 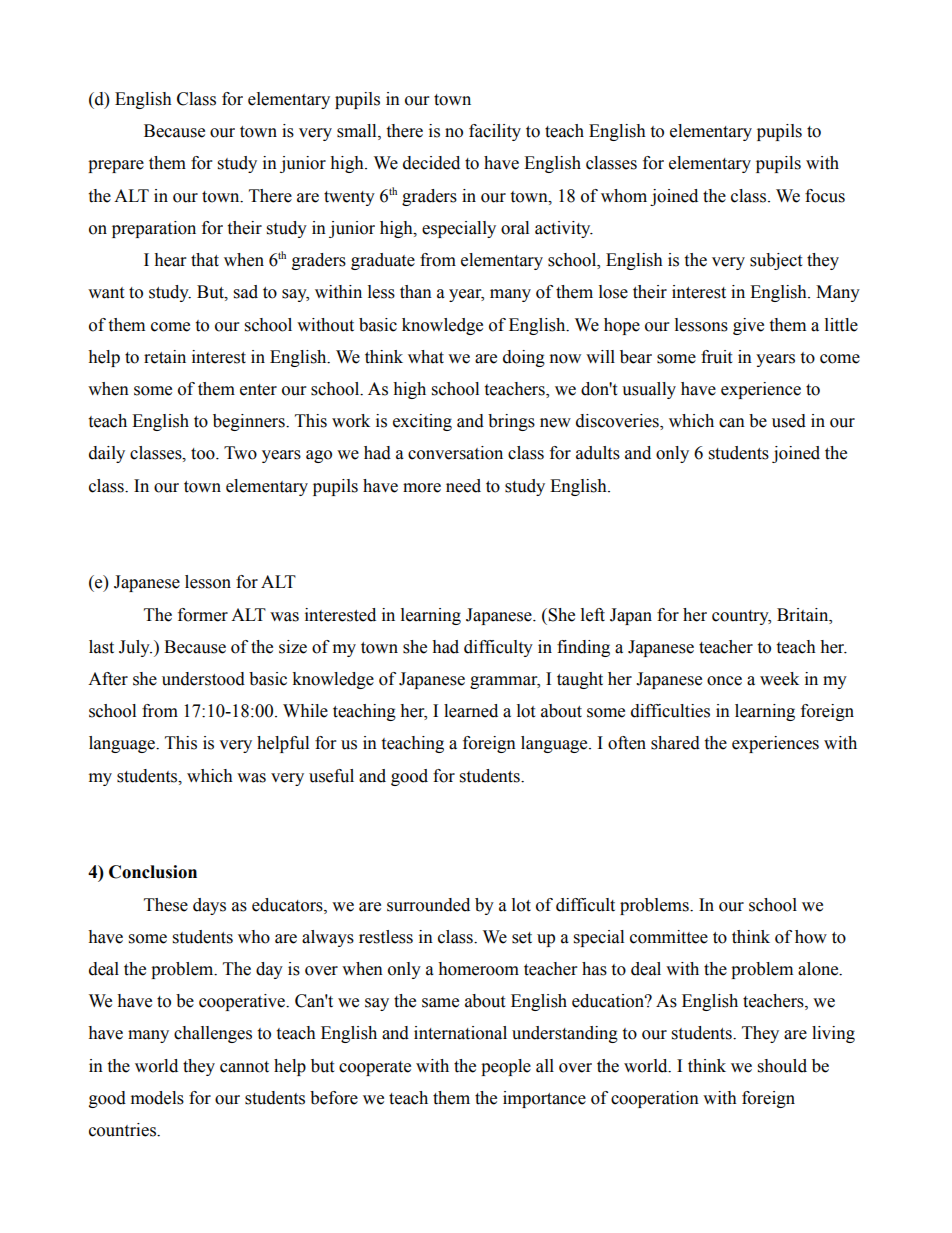 What do you see at coordinates (116, 166) in the image?
I see `prepare` at bounding box center [116, 166].
